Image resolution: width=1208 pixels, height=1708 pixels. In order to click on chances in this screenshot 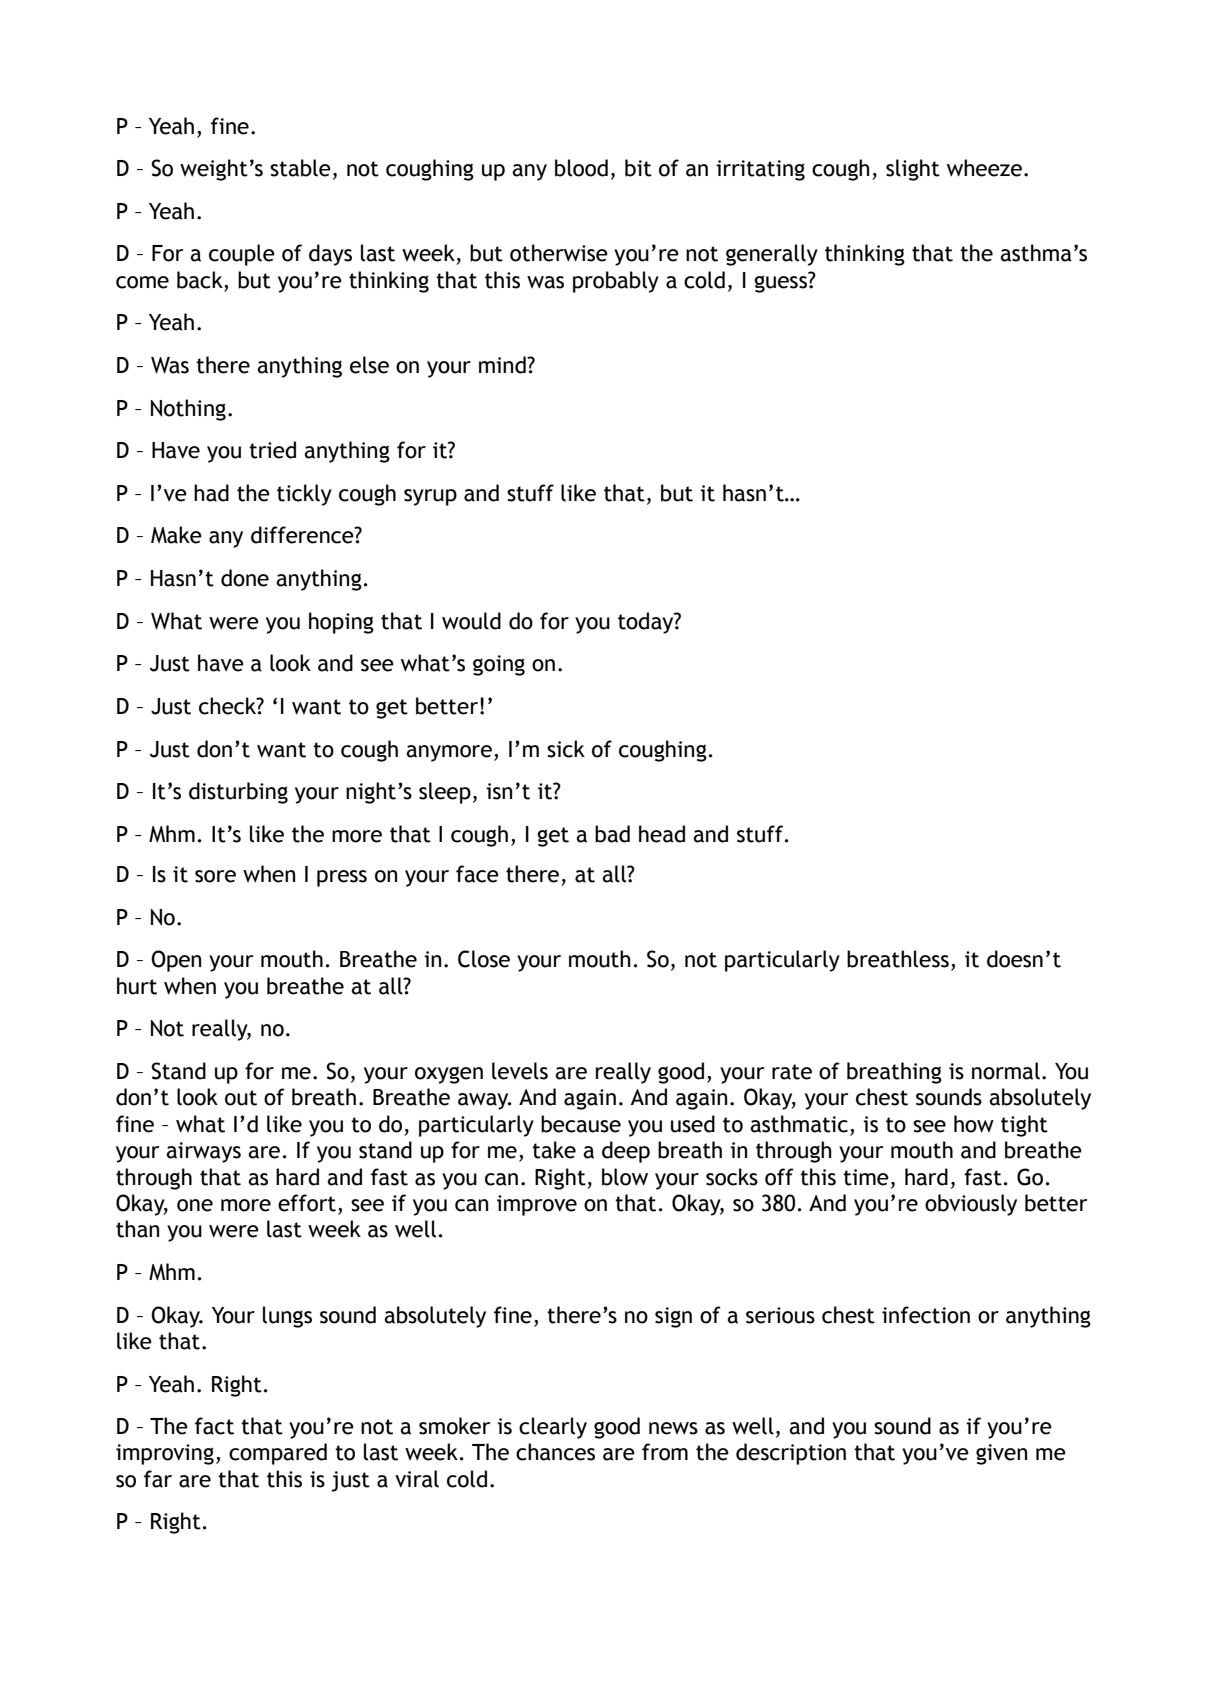, I will do `click(555, 1452)`.
